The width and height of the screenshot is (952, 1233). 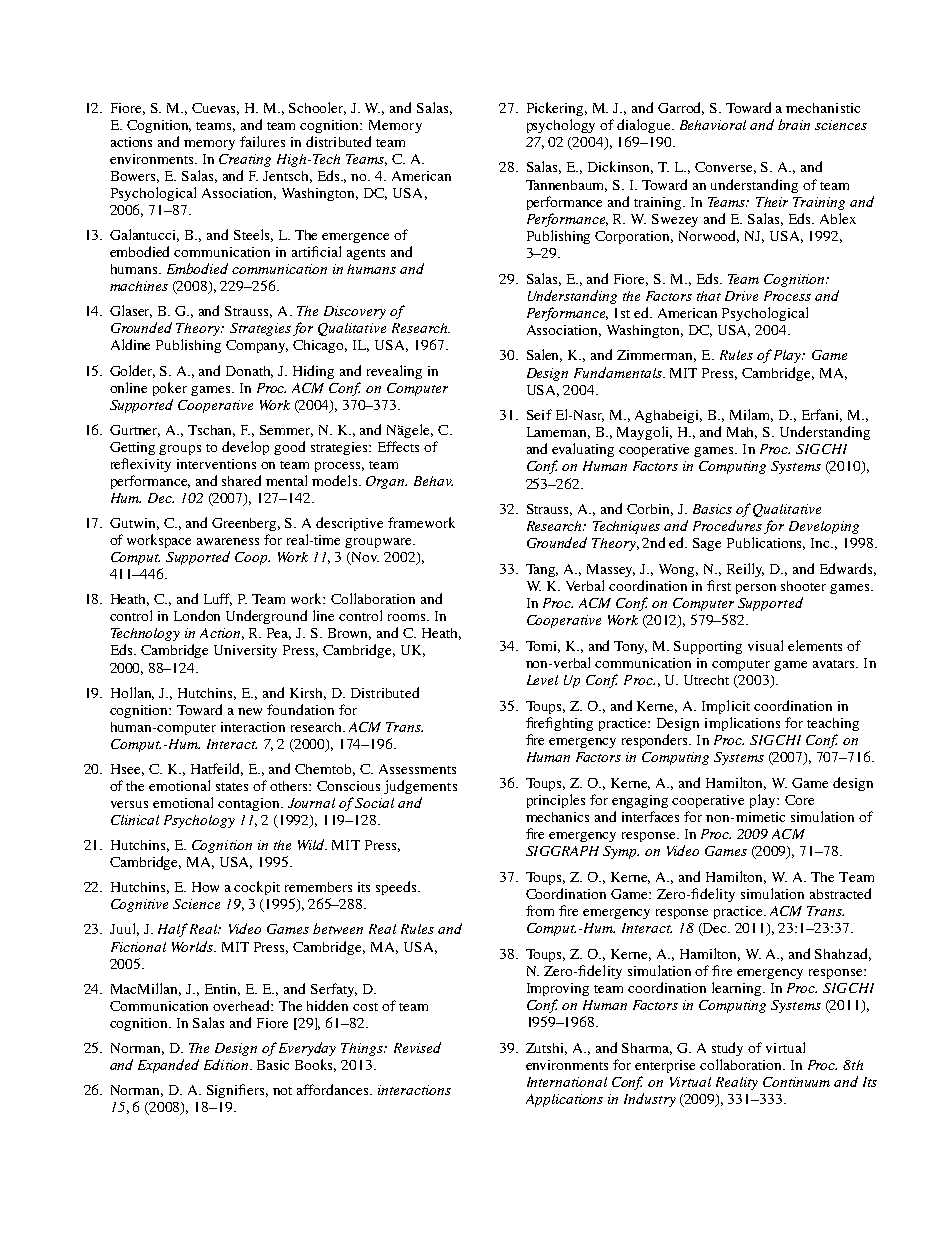 I want to click on Revised, so click(x=417, y=1047).
